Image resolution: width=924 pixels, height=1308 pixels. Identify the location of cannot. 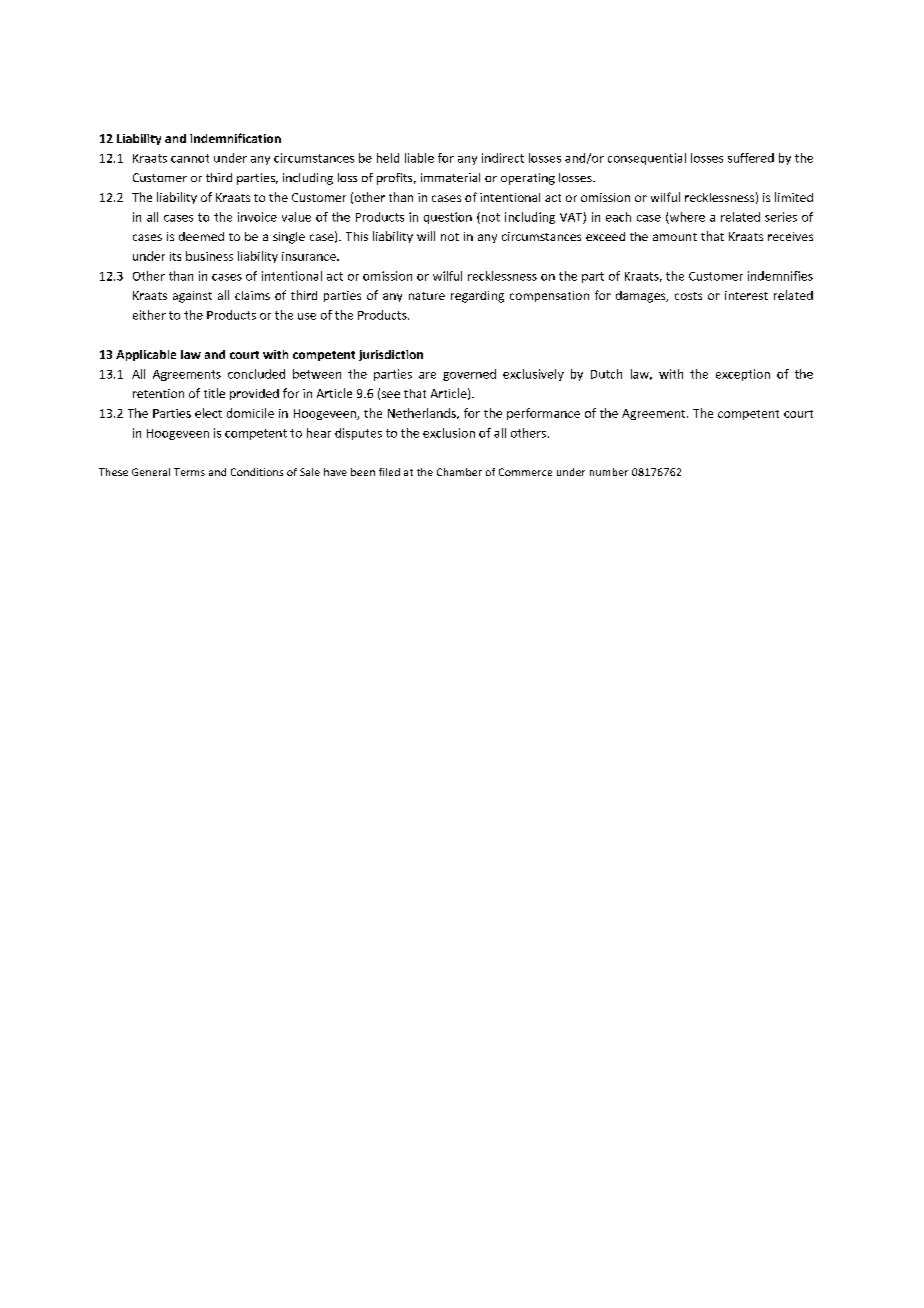
(190, 158).
